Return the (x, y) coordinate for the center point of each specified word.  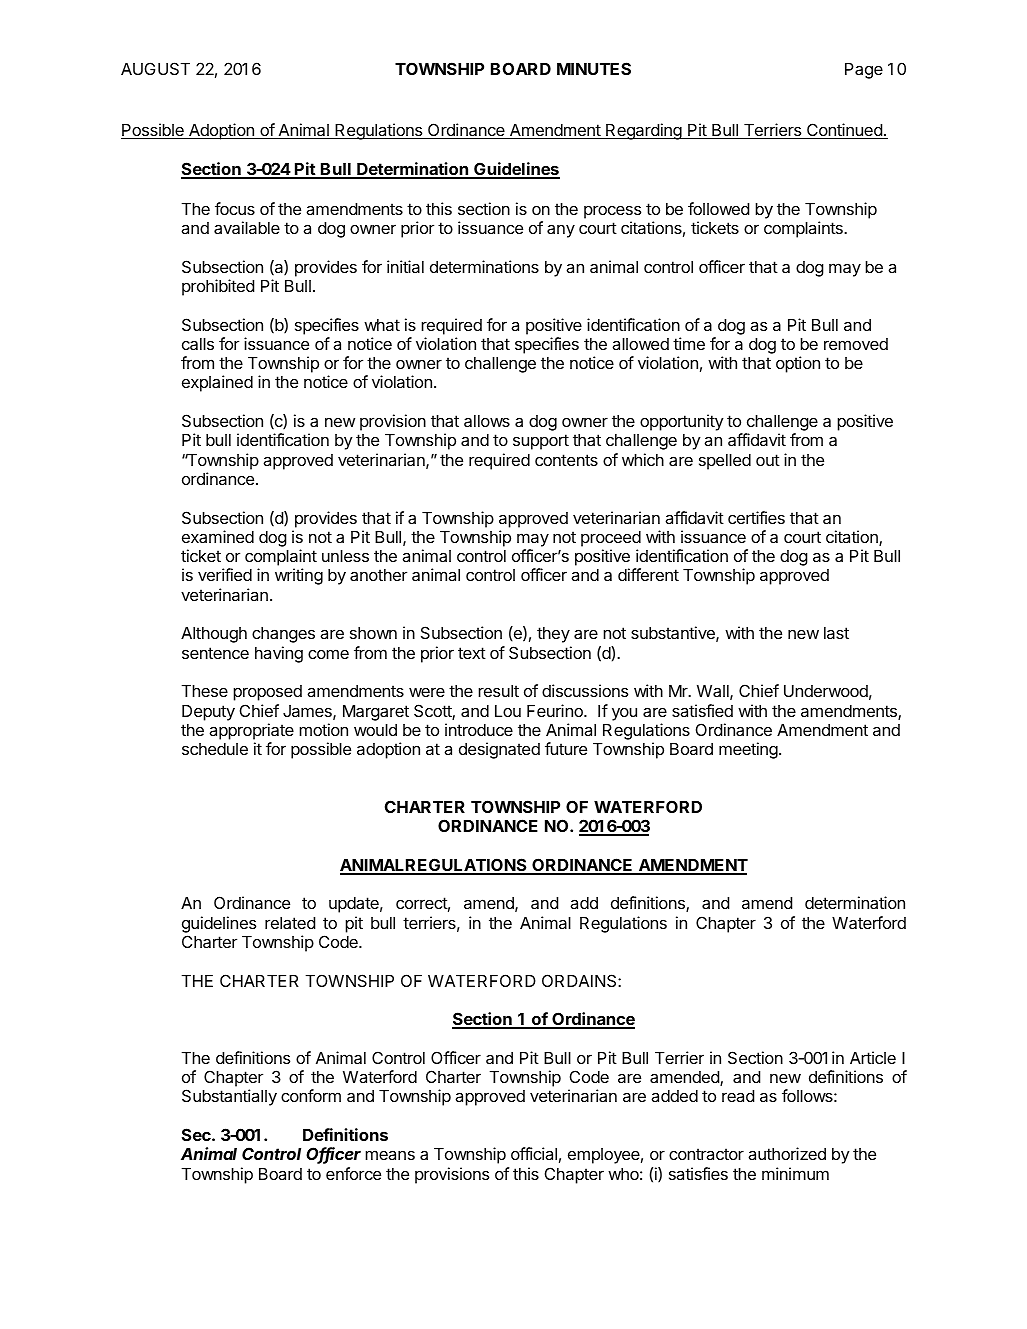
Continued (844, 131)
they (553, 635)
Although (214, 635)
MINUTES (594, 68)
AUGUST (155, 68)
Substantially (229, 1097)
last (836, 633)
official (534, 1153)
